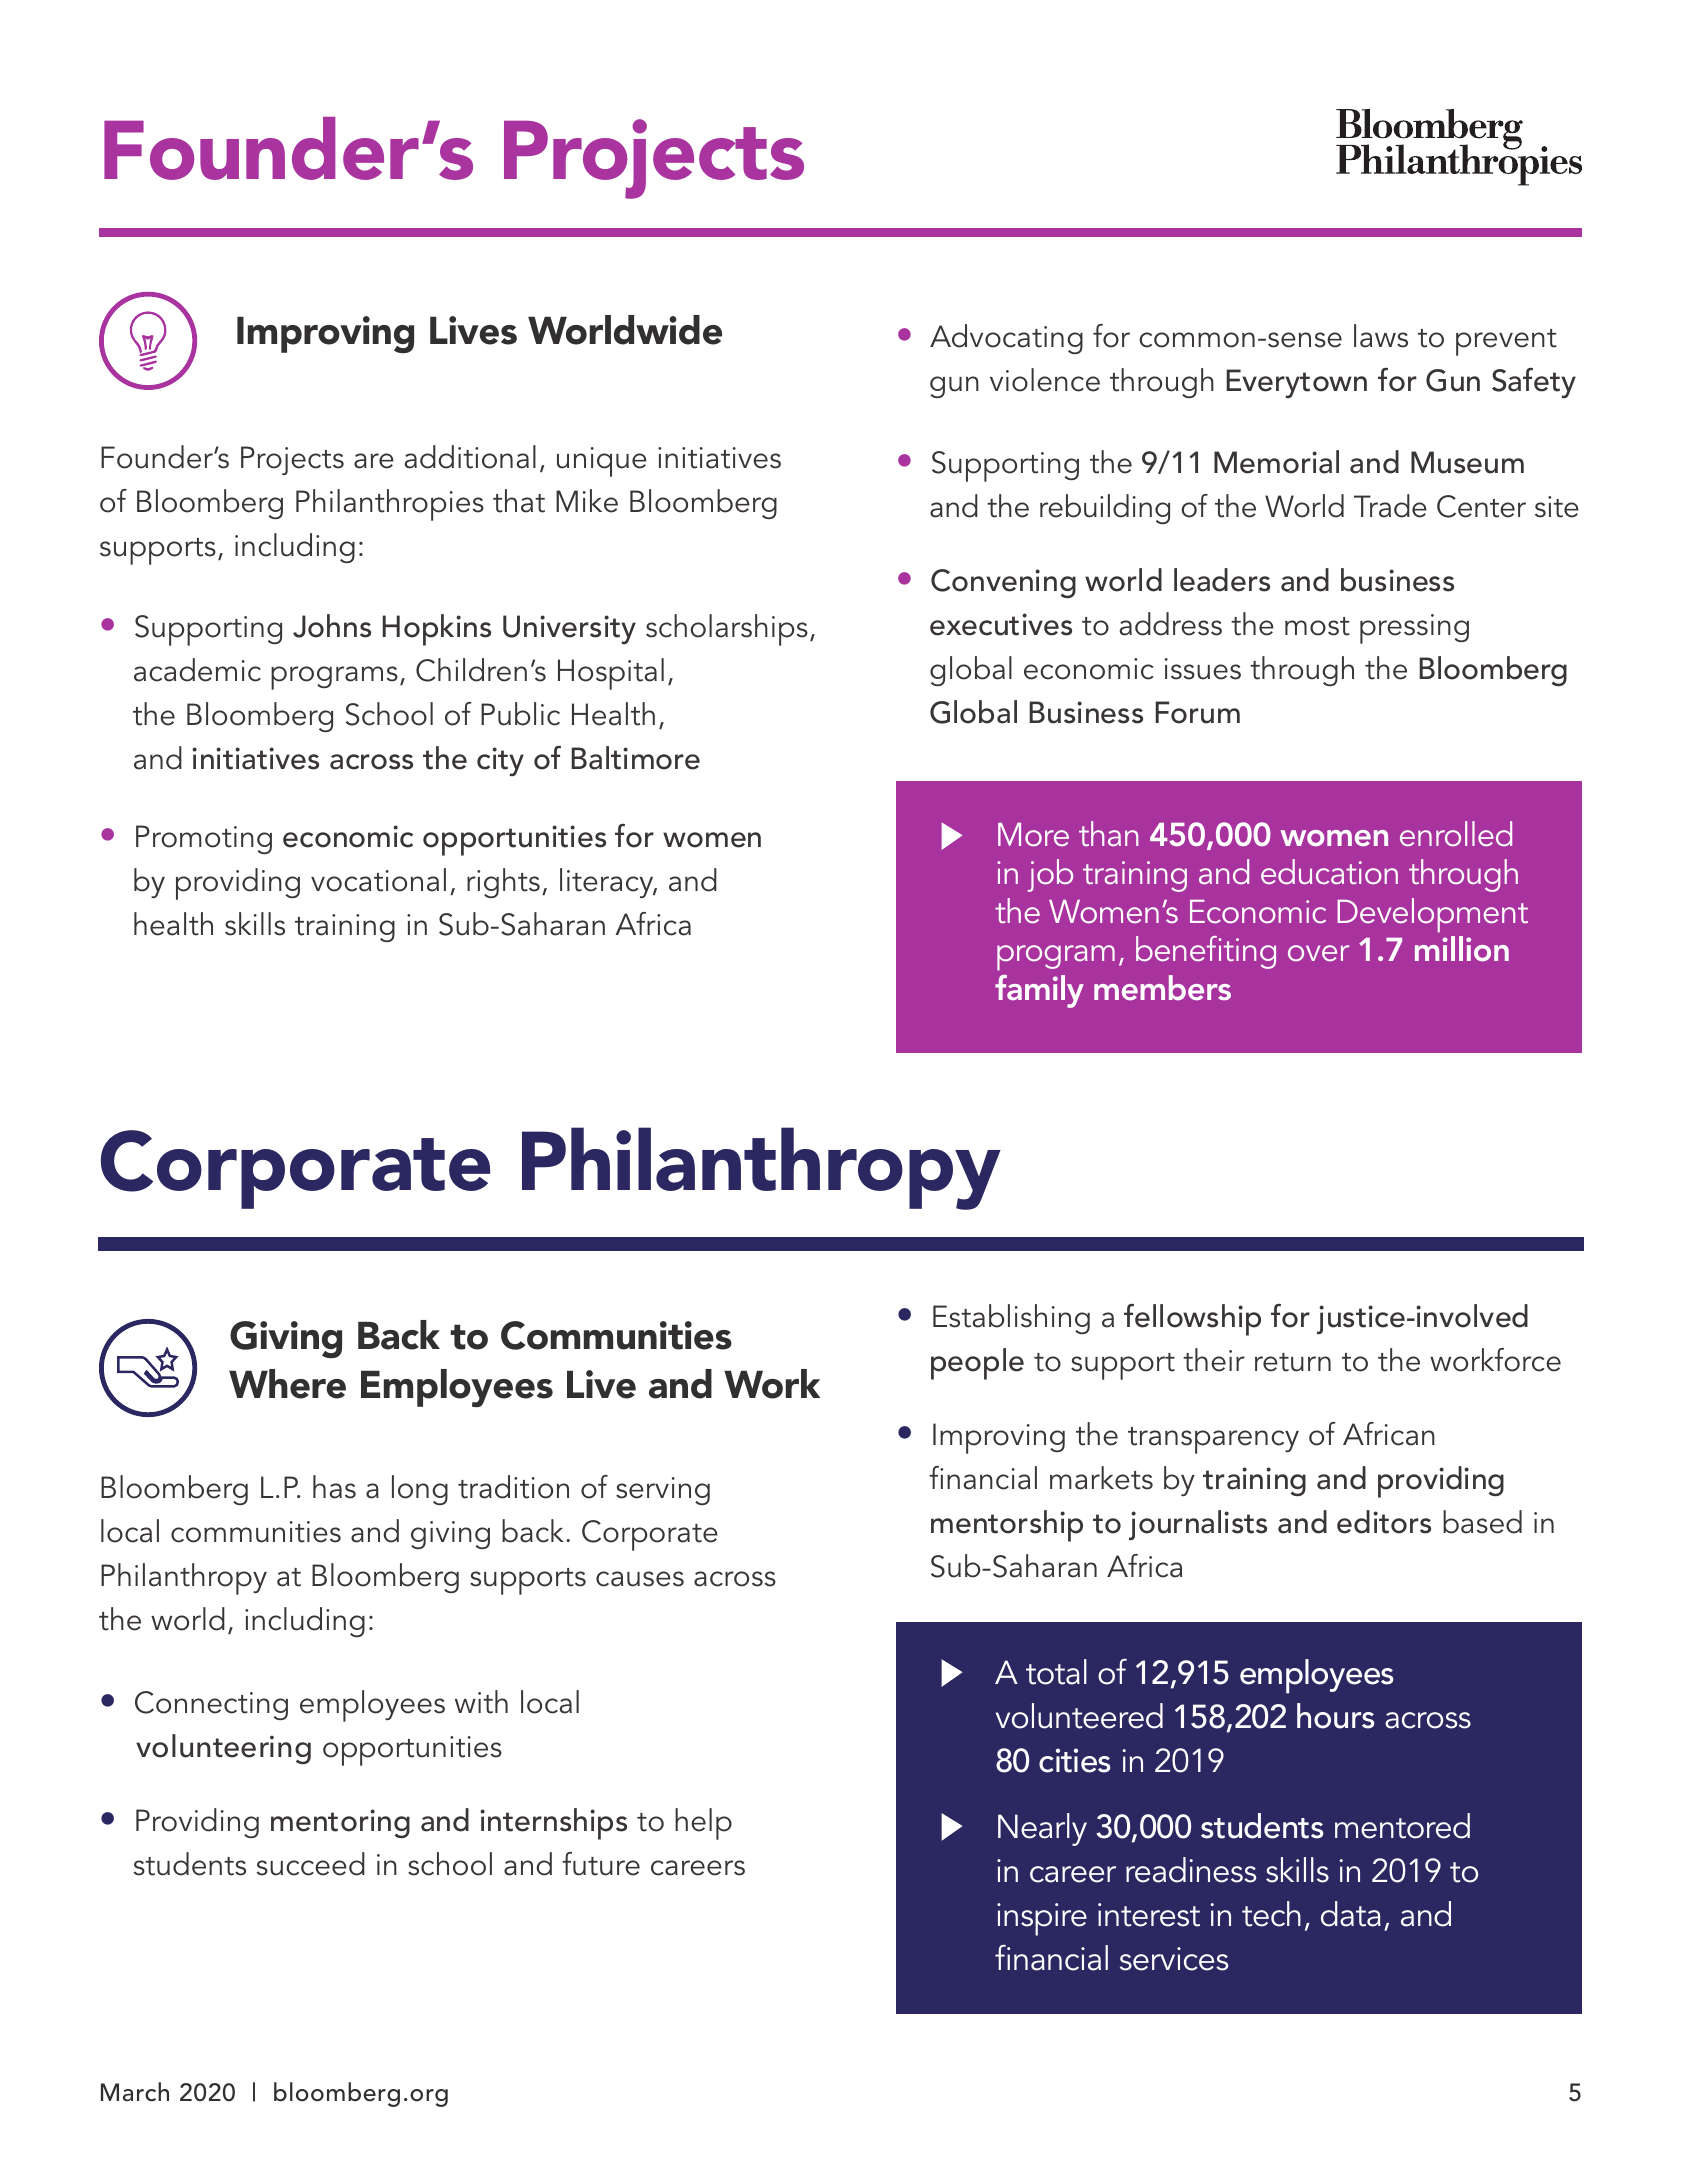 The width and height of the page is (1681, 2176). Describe the element at coordinates (1432, 915) in the page. I see `Development` at that location.
